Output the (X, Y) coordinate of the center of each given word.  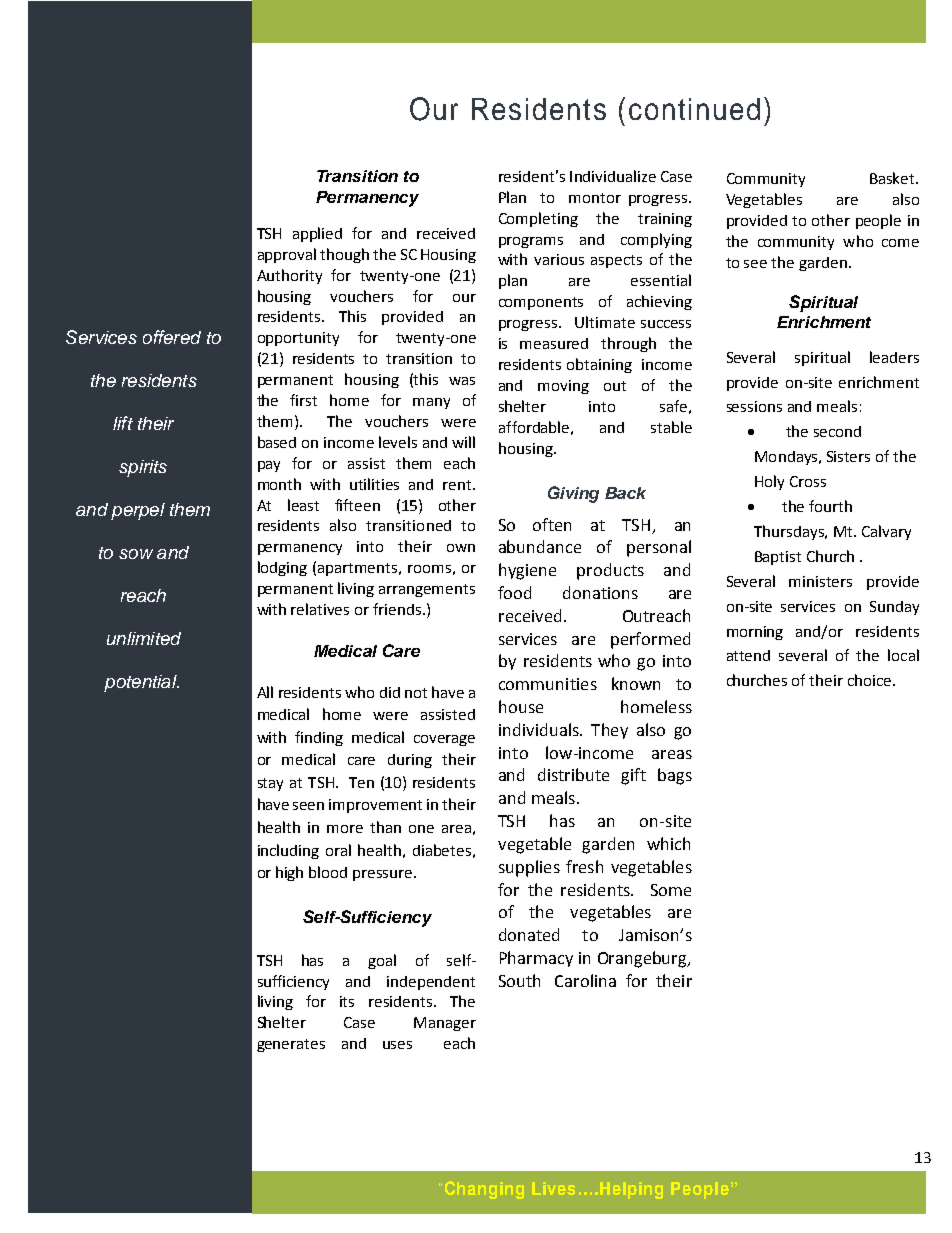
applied (317, 234)
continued (694, 109)
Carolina (585, 980)
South (519, 980)
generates (291, 1045)
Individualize (613, 176)
